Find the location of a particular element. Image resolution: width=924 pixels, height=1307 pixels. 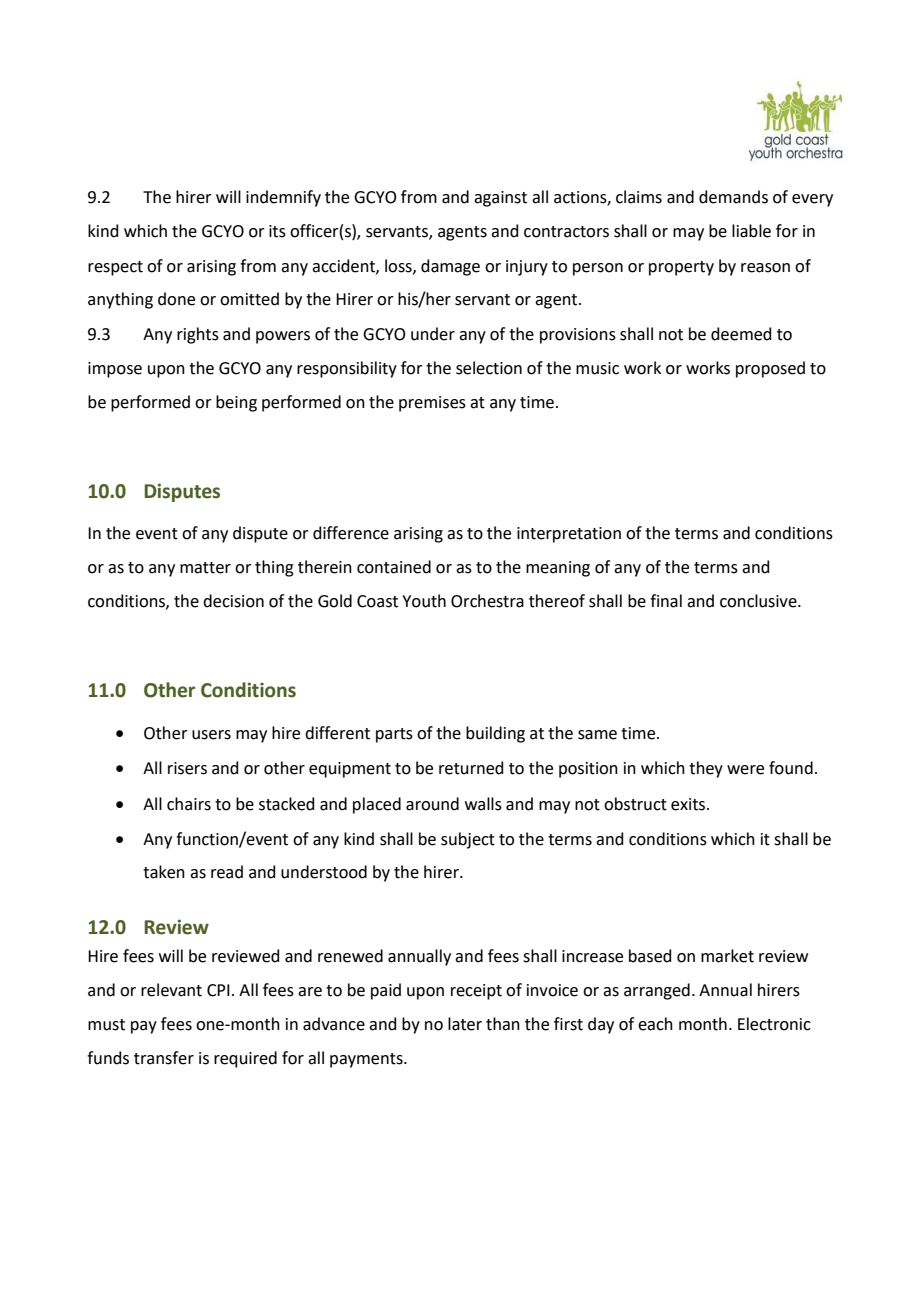

Electronic is located at coordinates (774, 1024).
